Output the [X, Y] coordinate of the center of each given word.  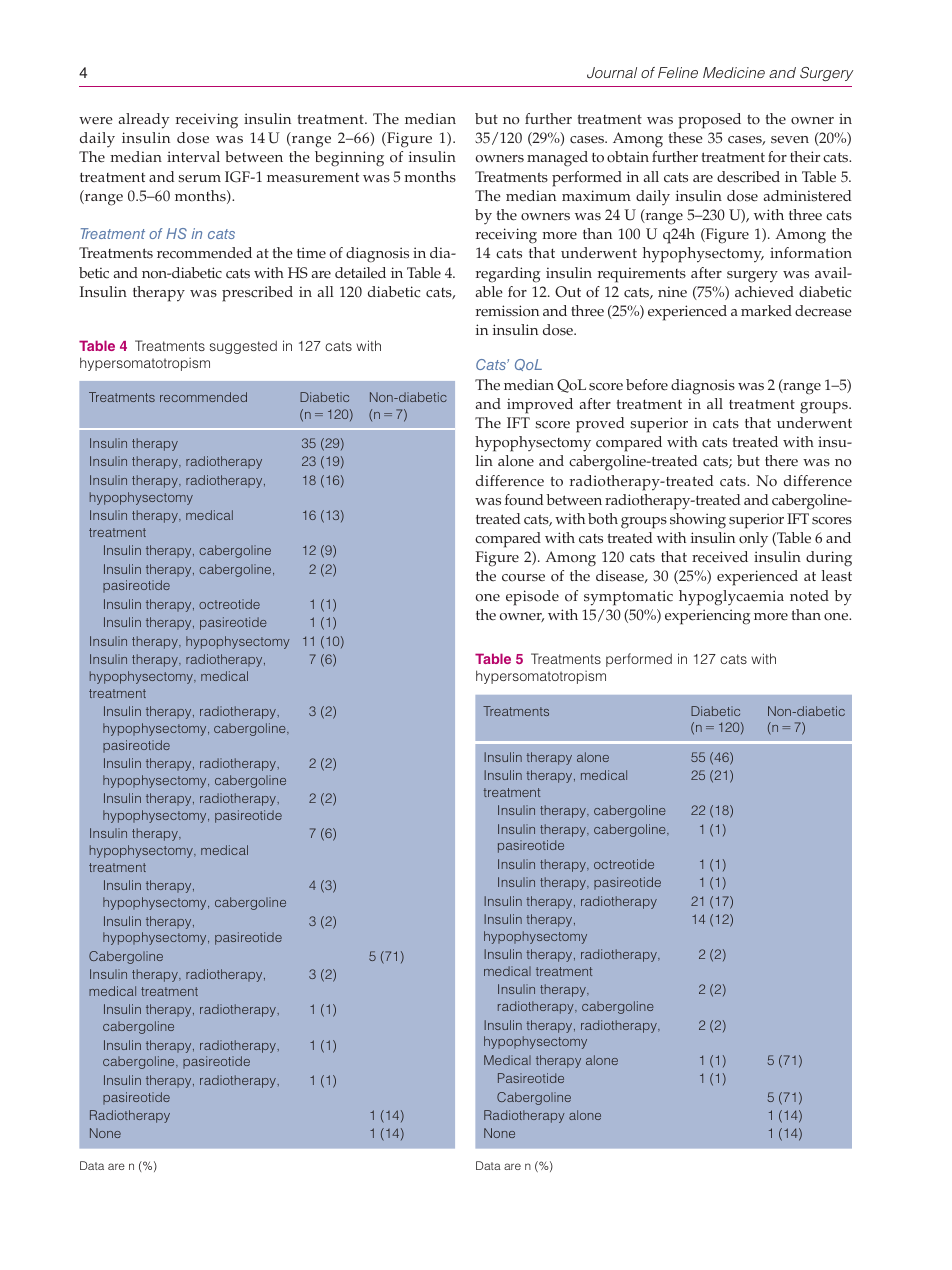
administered [808, 196]
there [781, 461]
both [603, 519]
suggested [243, 347]
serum [199, 179]
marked [766, 311]
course [523, 578]
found [524, 500]
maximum [596, 195]
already [144, 121]
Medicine [734, 72]
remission [507, 311]
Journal [612, 73]
